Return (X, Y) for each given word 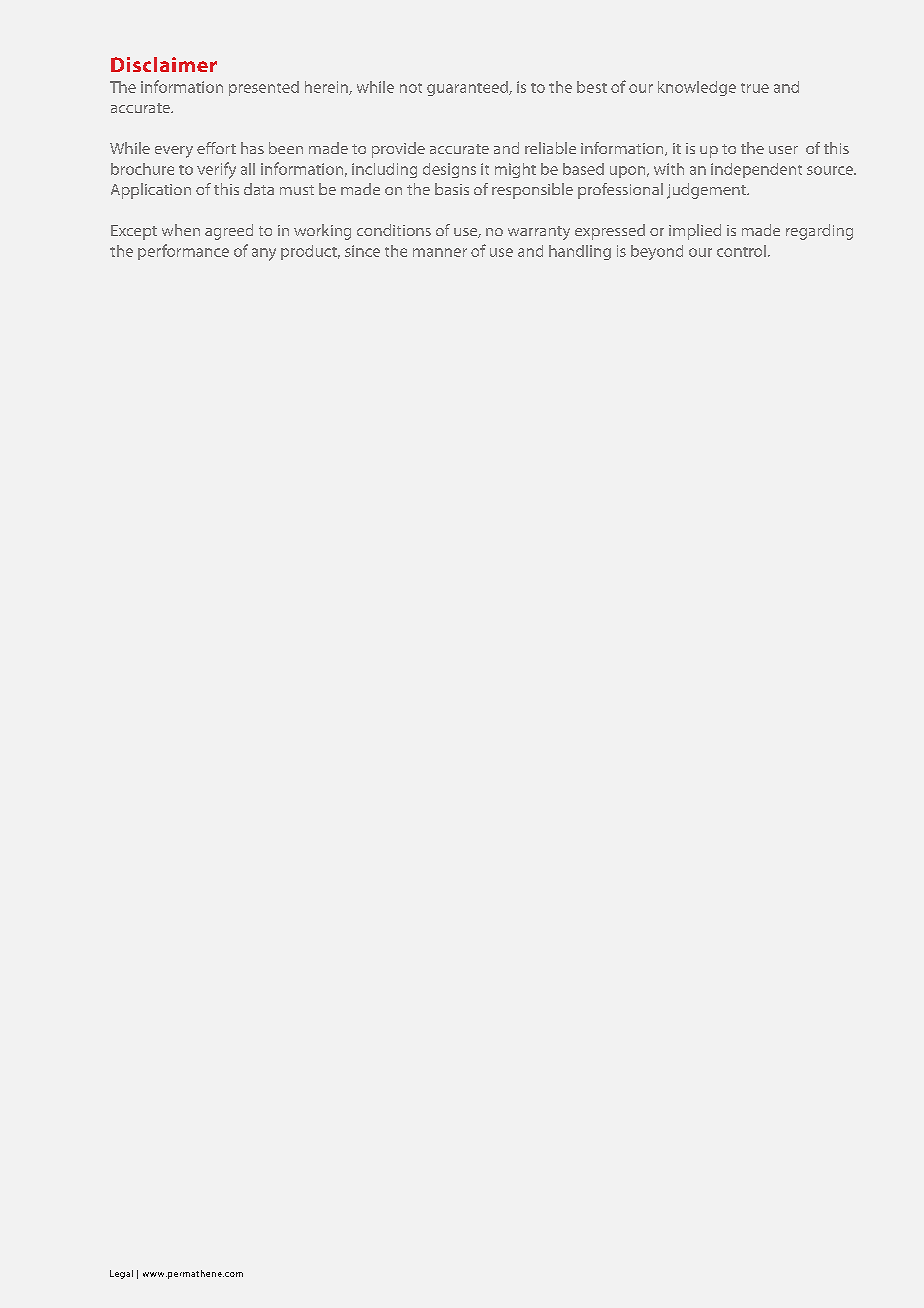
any (264, 254)
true (755, 88)
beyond (657, 252)
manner (440, 252)
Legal (121, 1274)
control (741, 251)
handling (580, 252)
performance (183, 252)
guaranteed (468, 88)
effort (216, 148)
